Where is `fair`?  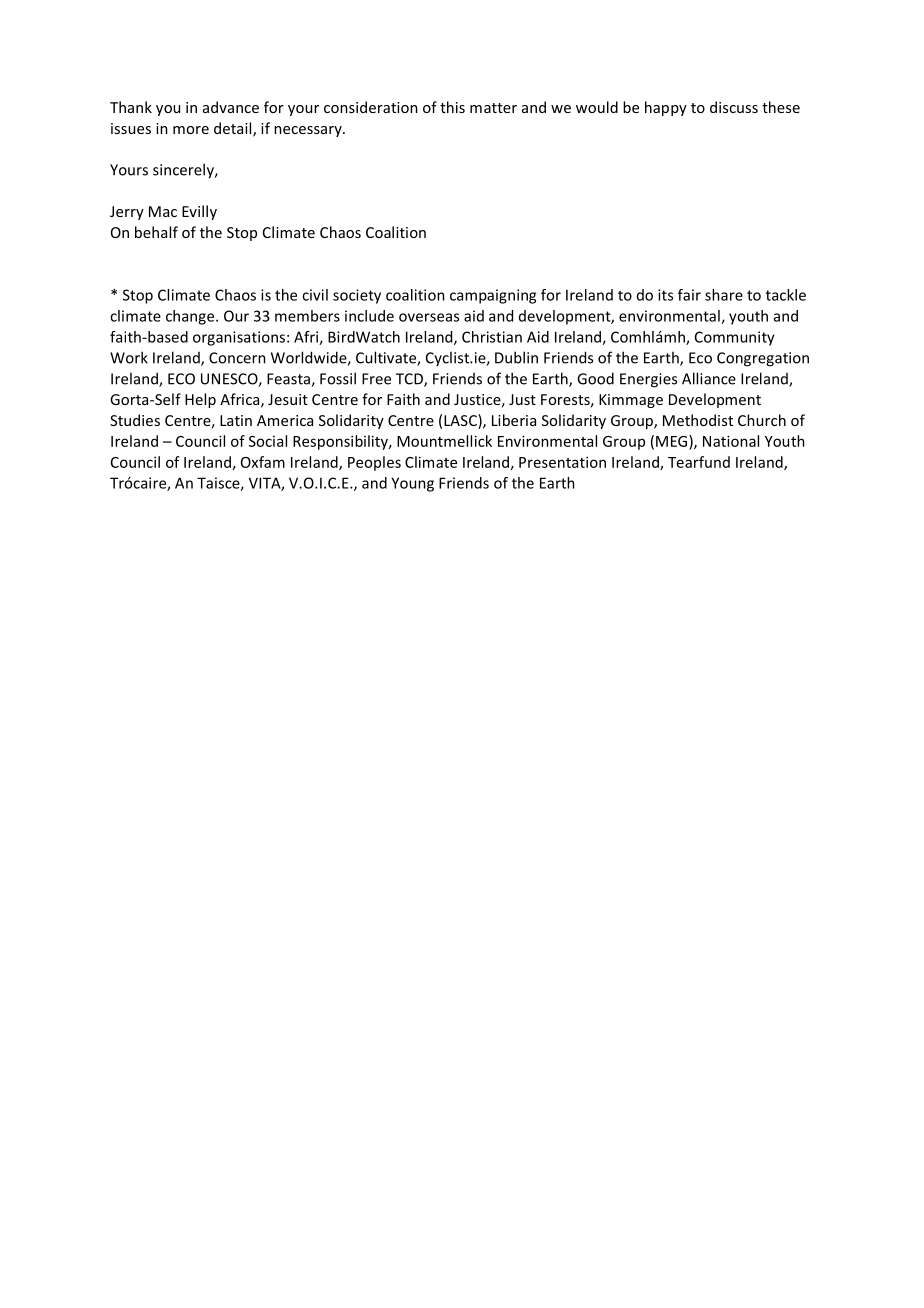 fair is located at coordinates (689, 295).
